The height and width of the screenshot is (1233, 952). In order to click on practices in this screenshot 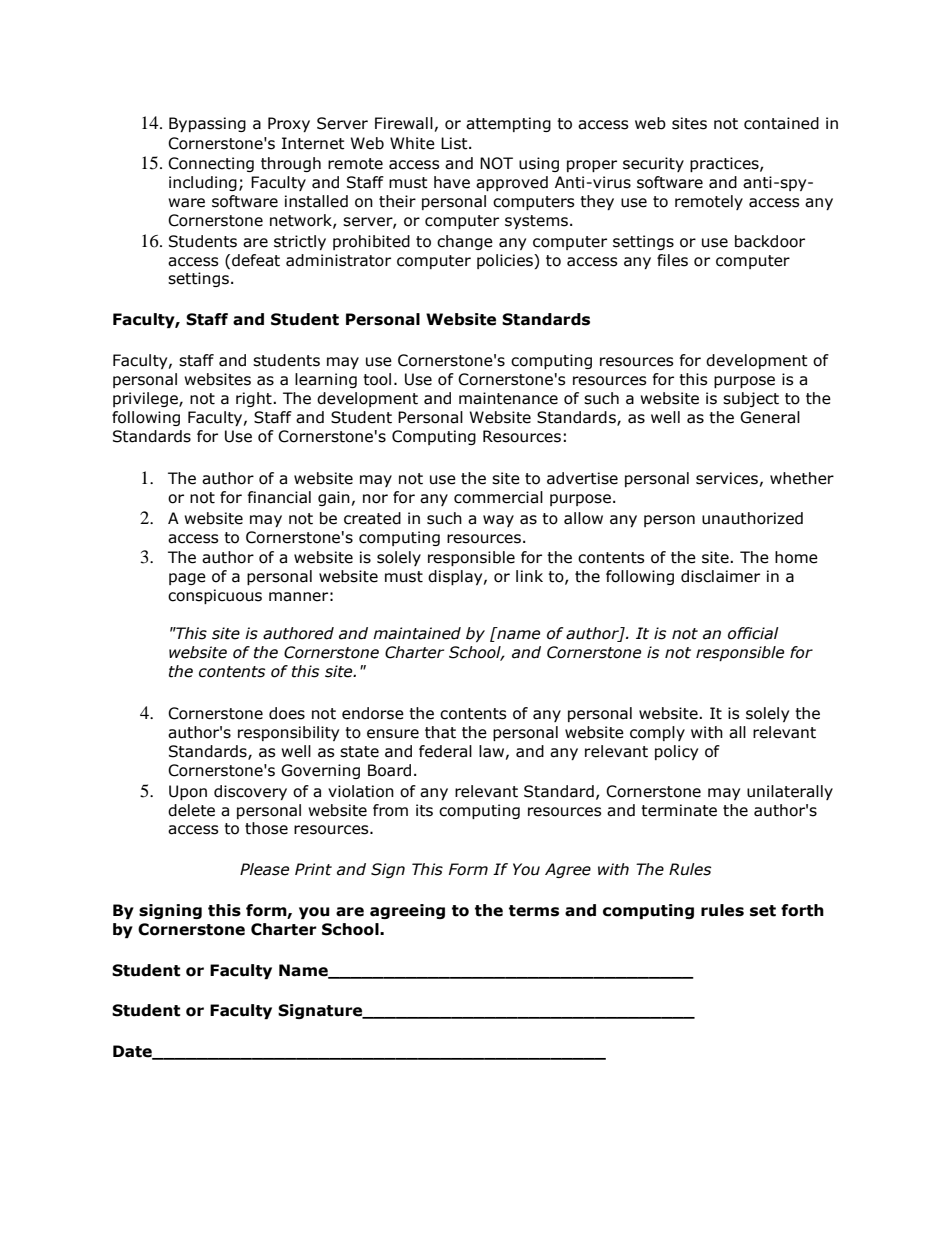, I will do `click(725, 164)`.
